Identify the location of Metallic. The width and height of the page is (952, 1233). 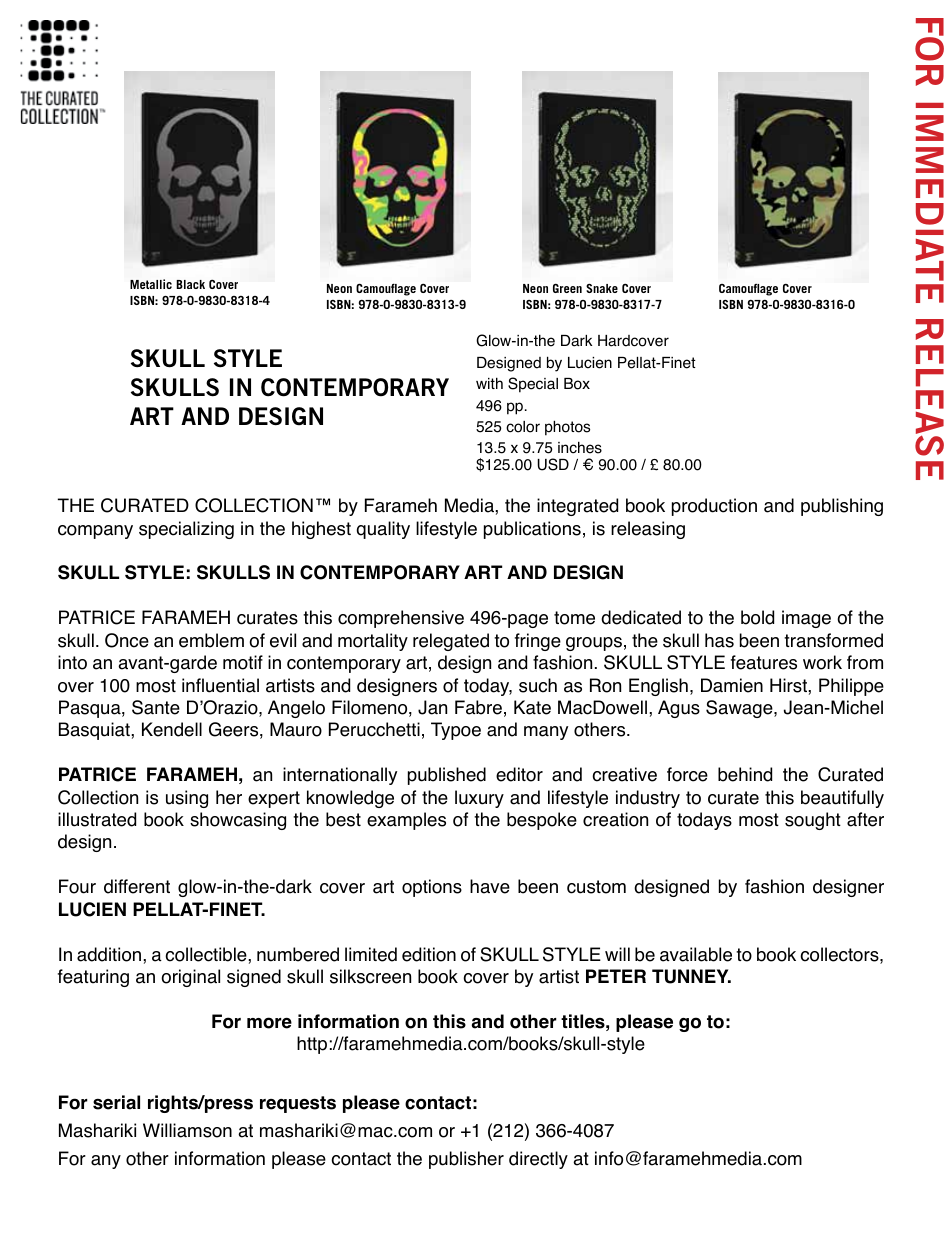
(151, 284).
